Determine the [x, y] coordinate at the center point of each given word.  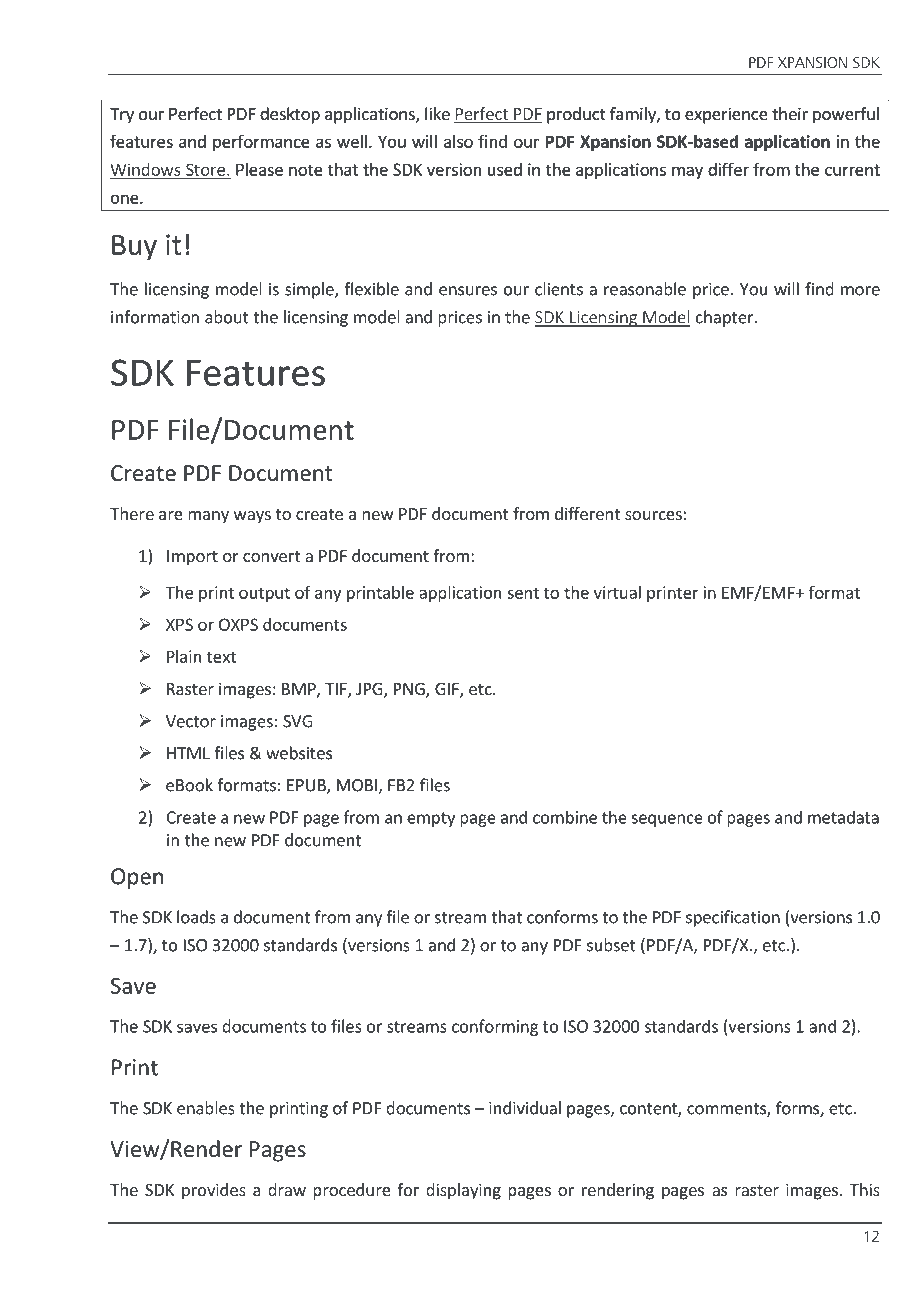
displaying [463, 1191]
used [505, 169]
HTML [188, 753]
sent [523, 593]
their [790, 113]
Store [205, 170]
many [208, 517]
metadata [843, 817]
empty [431, 819]
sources [653, 515]
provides [214, 1191]
